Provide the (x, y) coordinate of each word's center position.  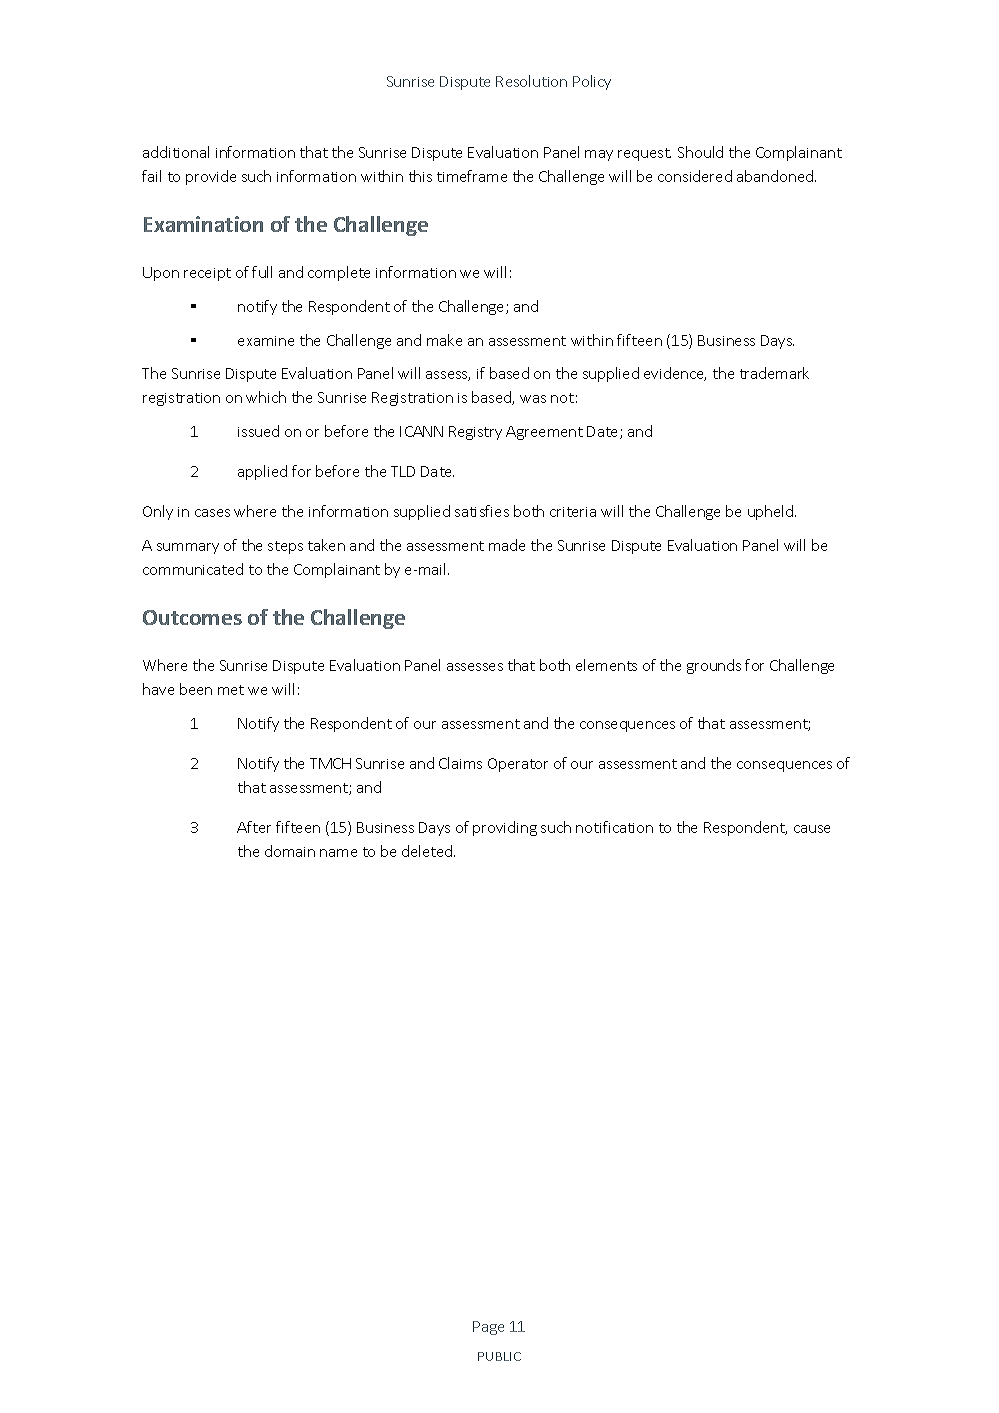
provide (211, 177)
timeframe (472, 176)
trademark (774, 373)
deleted (428, 851)
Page (488, 1328)
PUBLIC (499, 1356)
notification (614, 827)
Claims (460, 763)
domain (290, 851)
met (231, 690)
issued (258, 431)
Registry (475, 433)
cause (812, 829)
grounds (714, 666)
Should (700, 152)
